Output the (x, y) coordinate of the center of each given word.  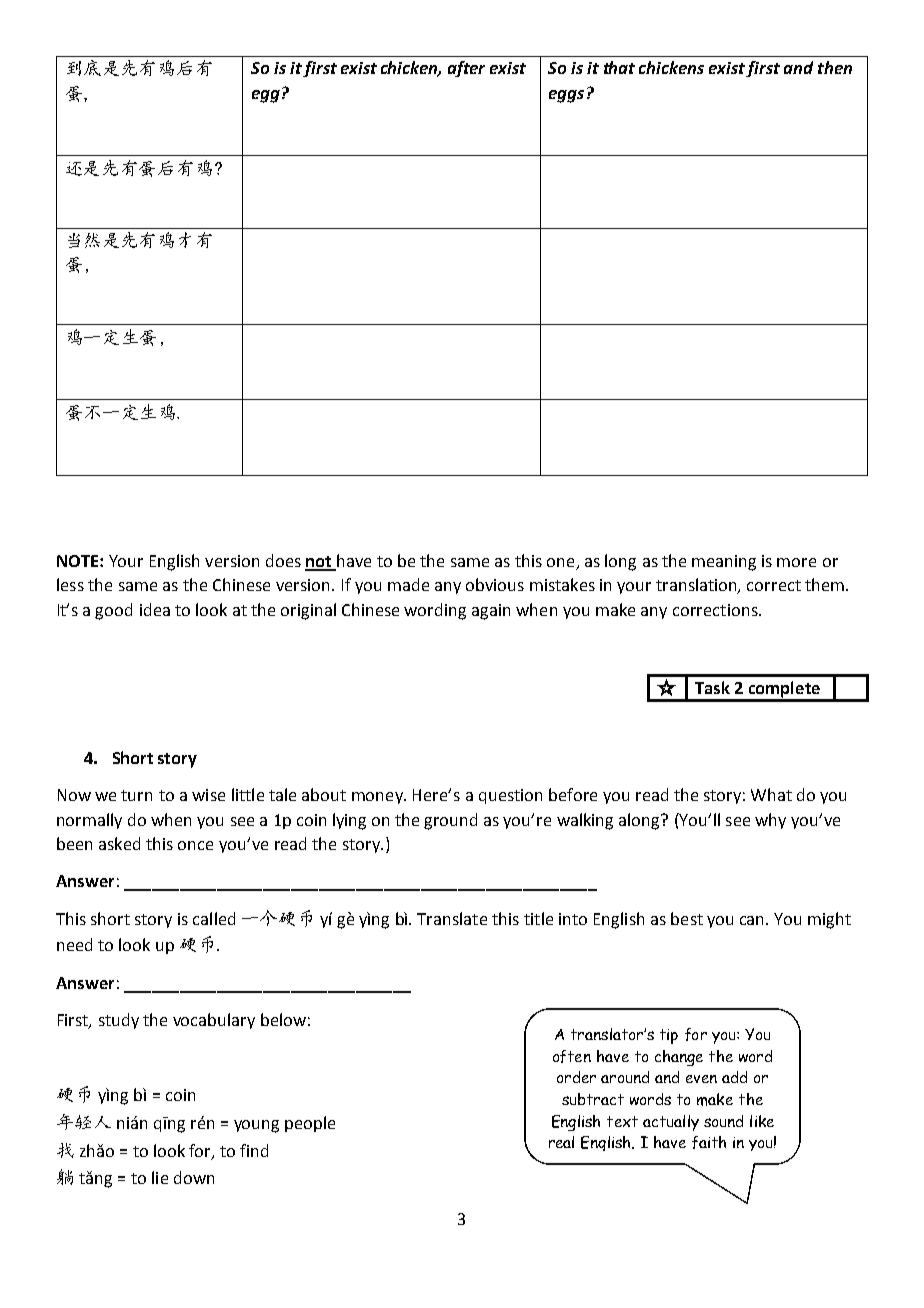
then (835, 67)
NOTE (79, 561)
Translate (452, 918)
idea (155, 609)
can (753, 920)
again (491, 612)
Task (712, 687)
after (466, 69)
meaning (724, 563)
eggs (566, 96)
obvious (495, 584)
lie (160, 1177)
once (195, 845)
